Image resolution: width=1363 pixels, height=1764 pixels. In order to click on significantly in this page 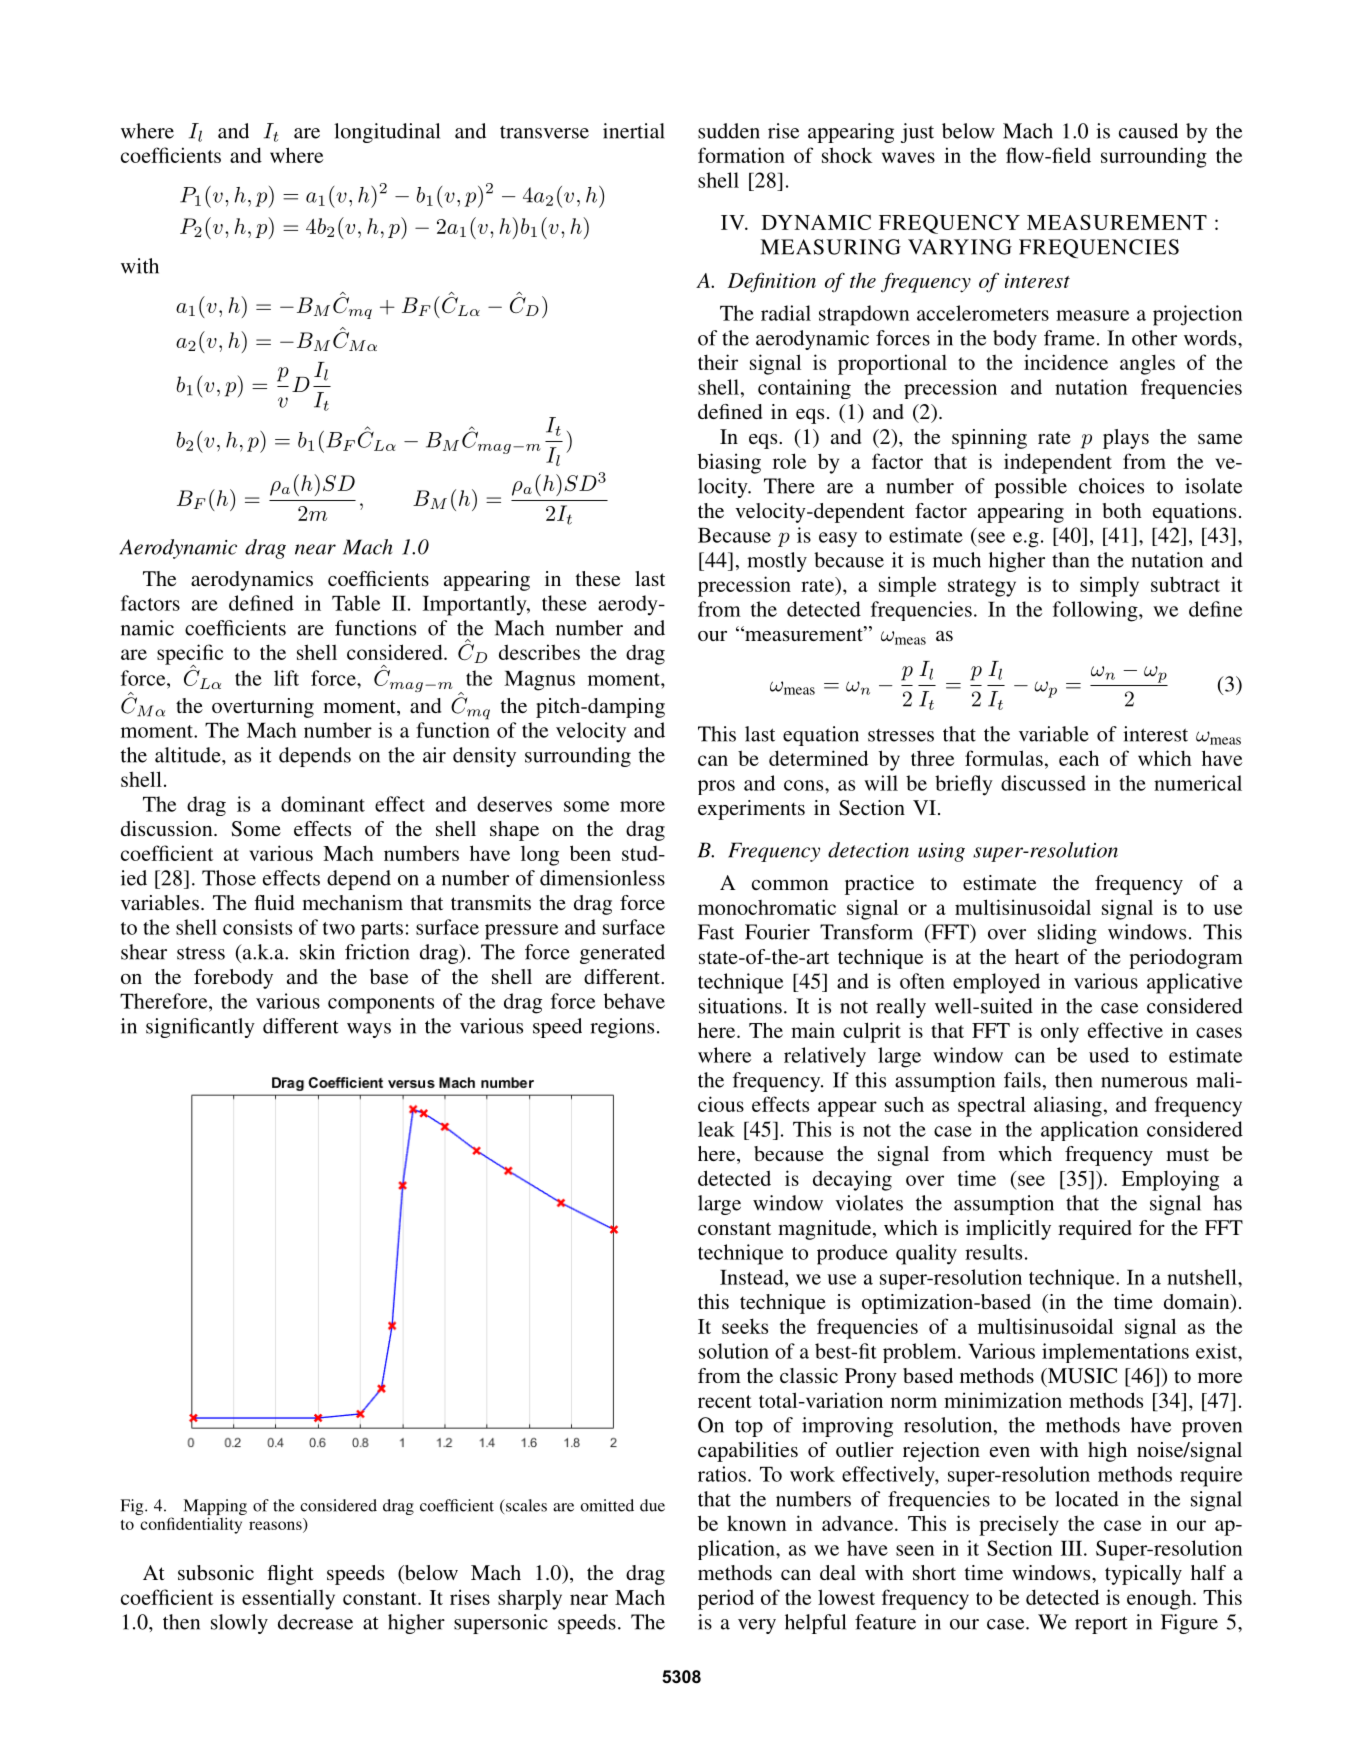, I will do `click(200, 1028)`.
